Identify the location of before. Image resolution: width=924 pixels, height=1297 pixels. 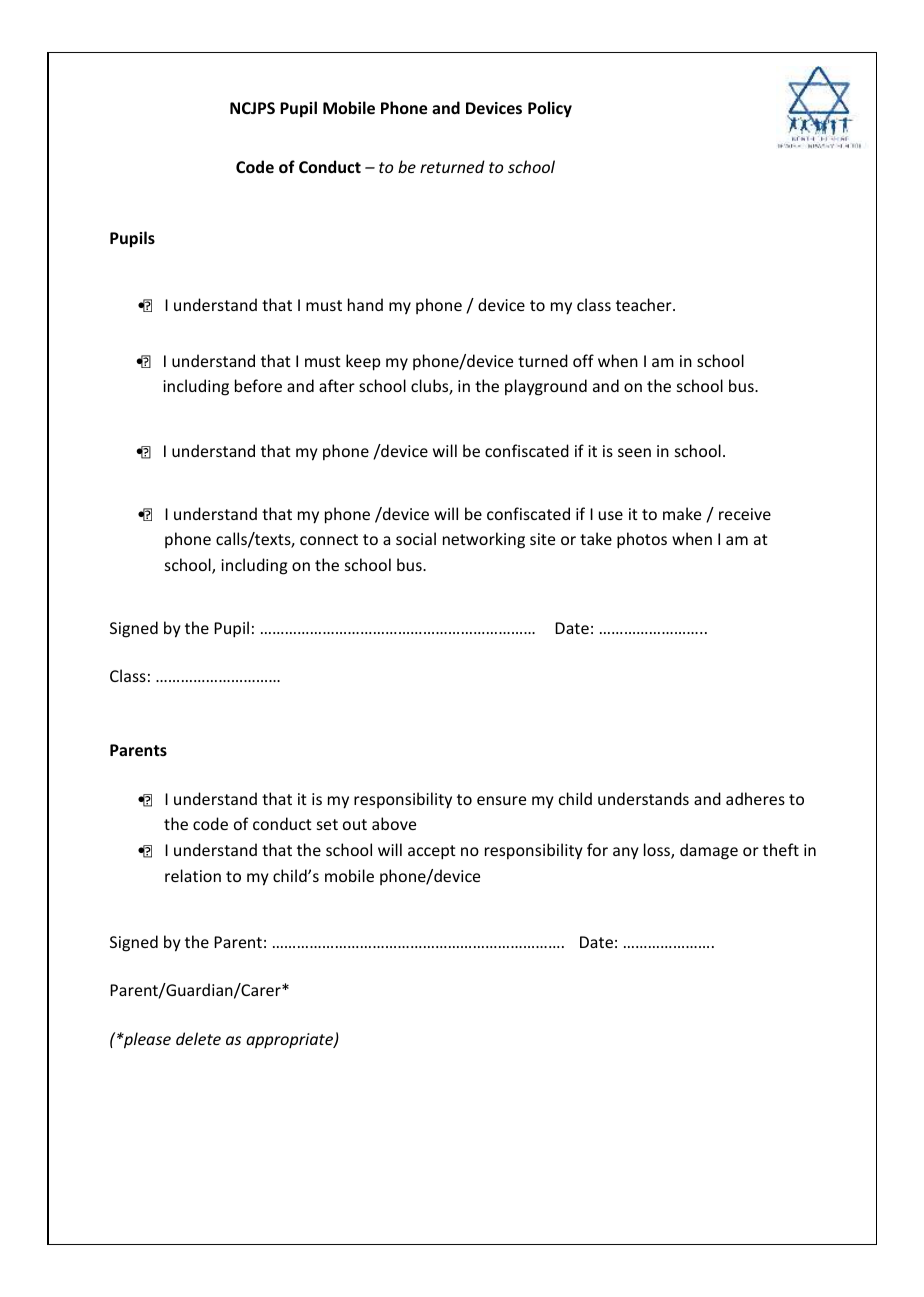
(258, 385).
